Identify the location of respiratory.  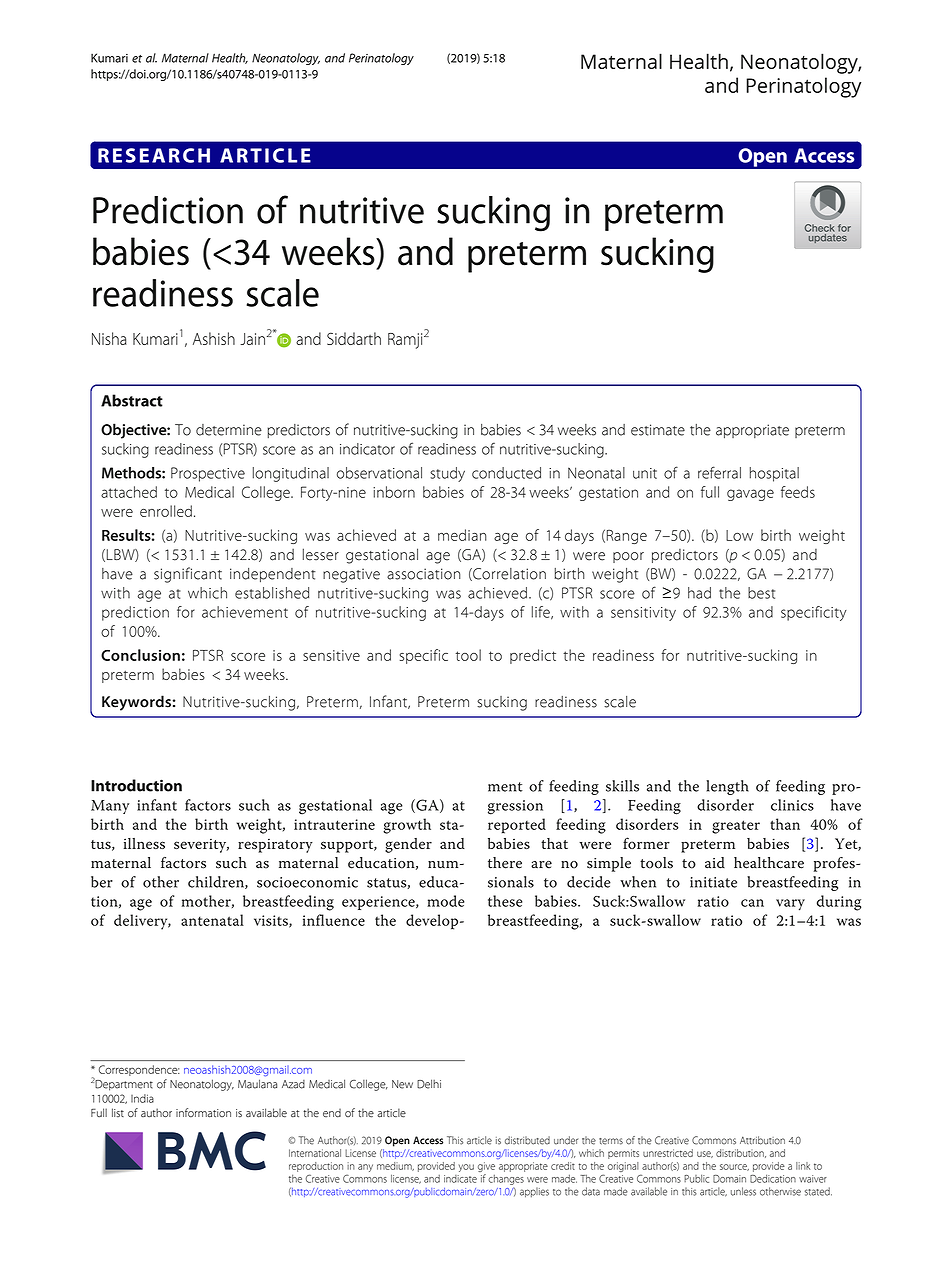
(275, 846).
